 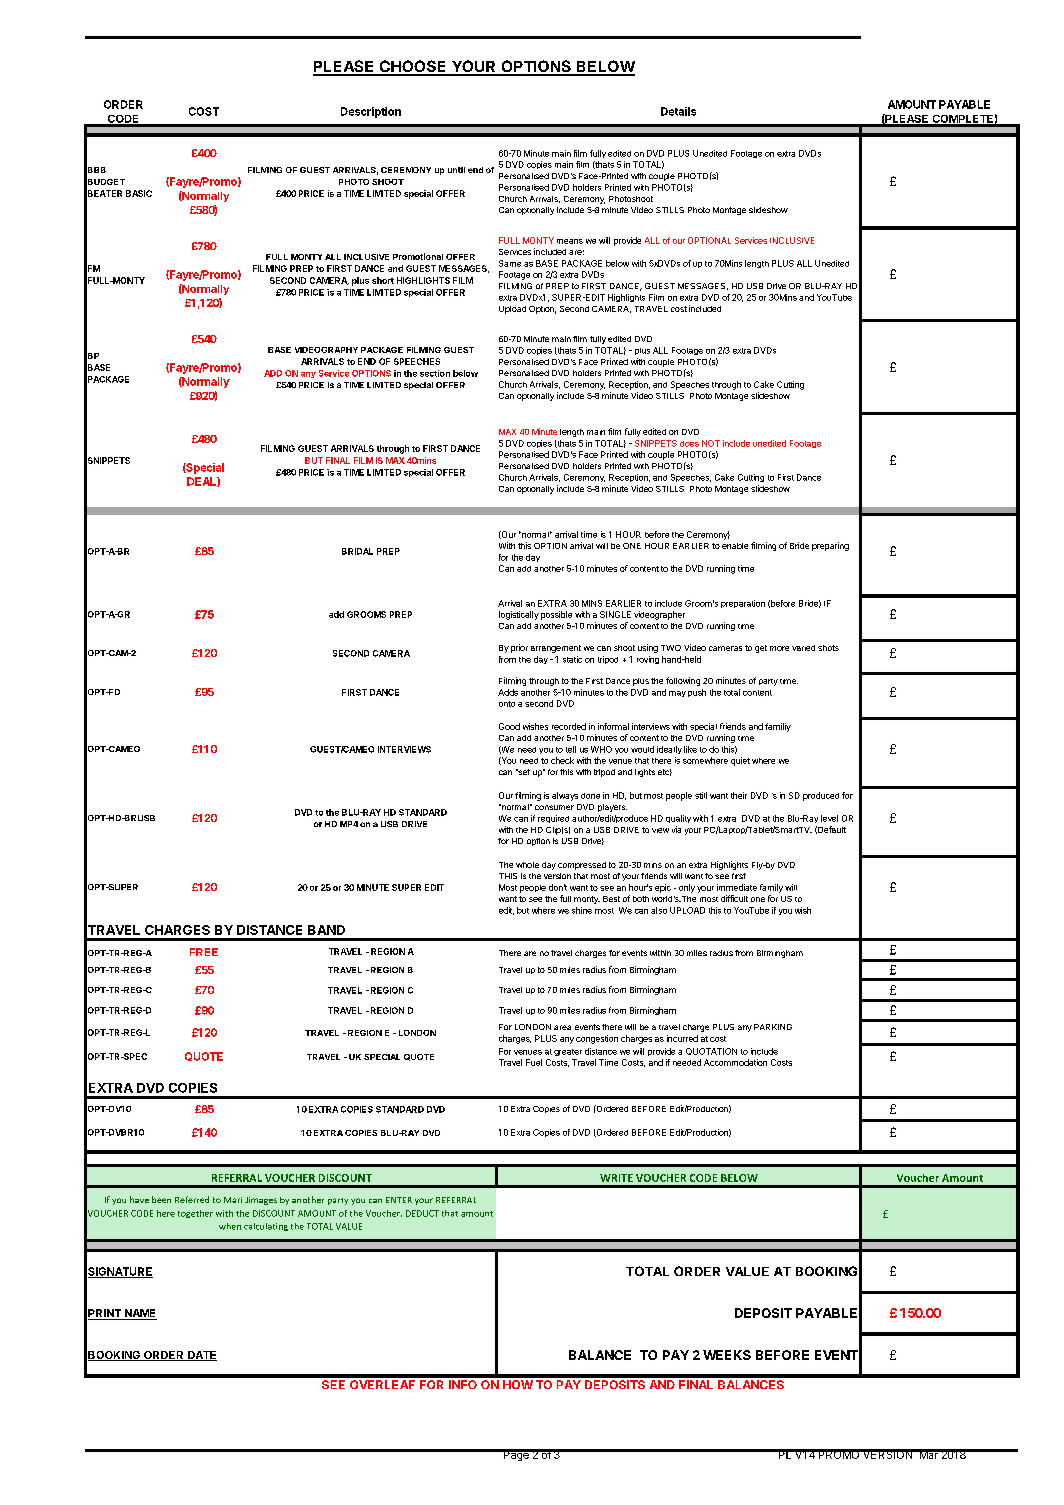 I want to click on enable, so click(x=735, y=546).
